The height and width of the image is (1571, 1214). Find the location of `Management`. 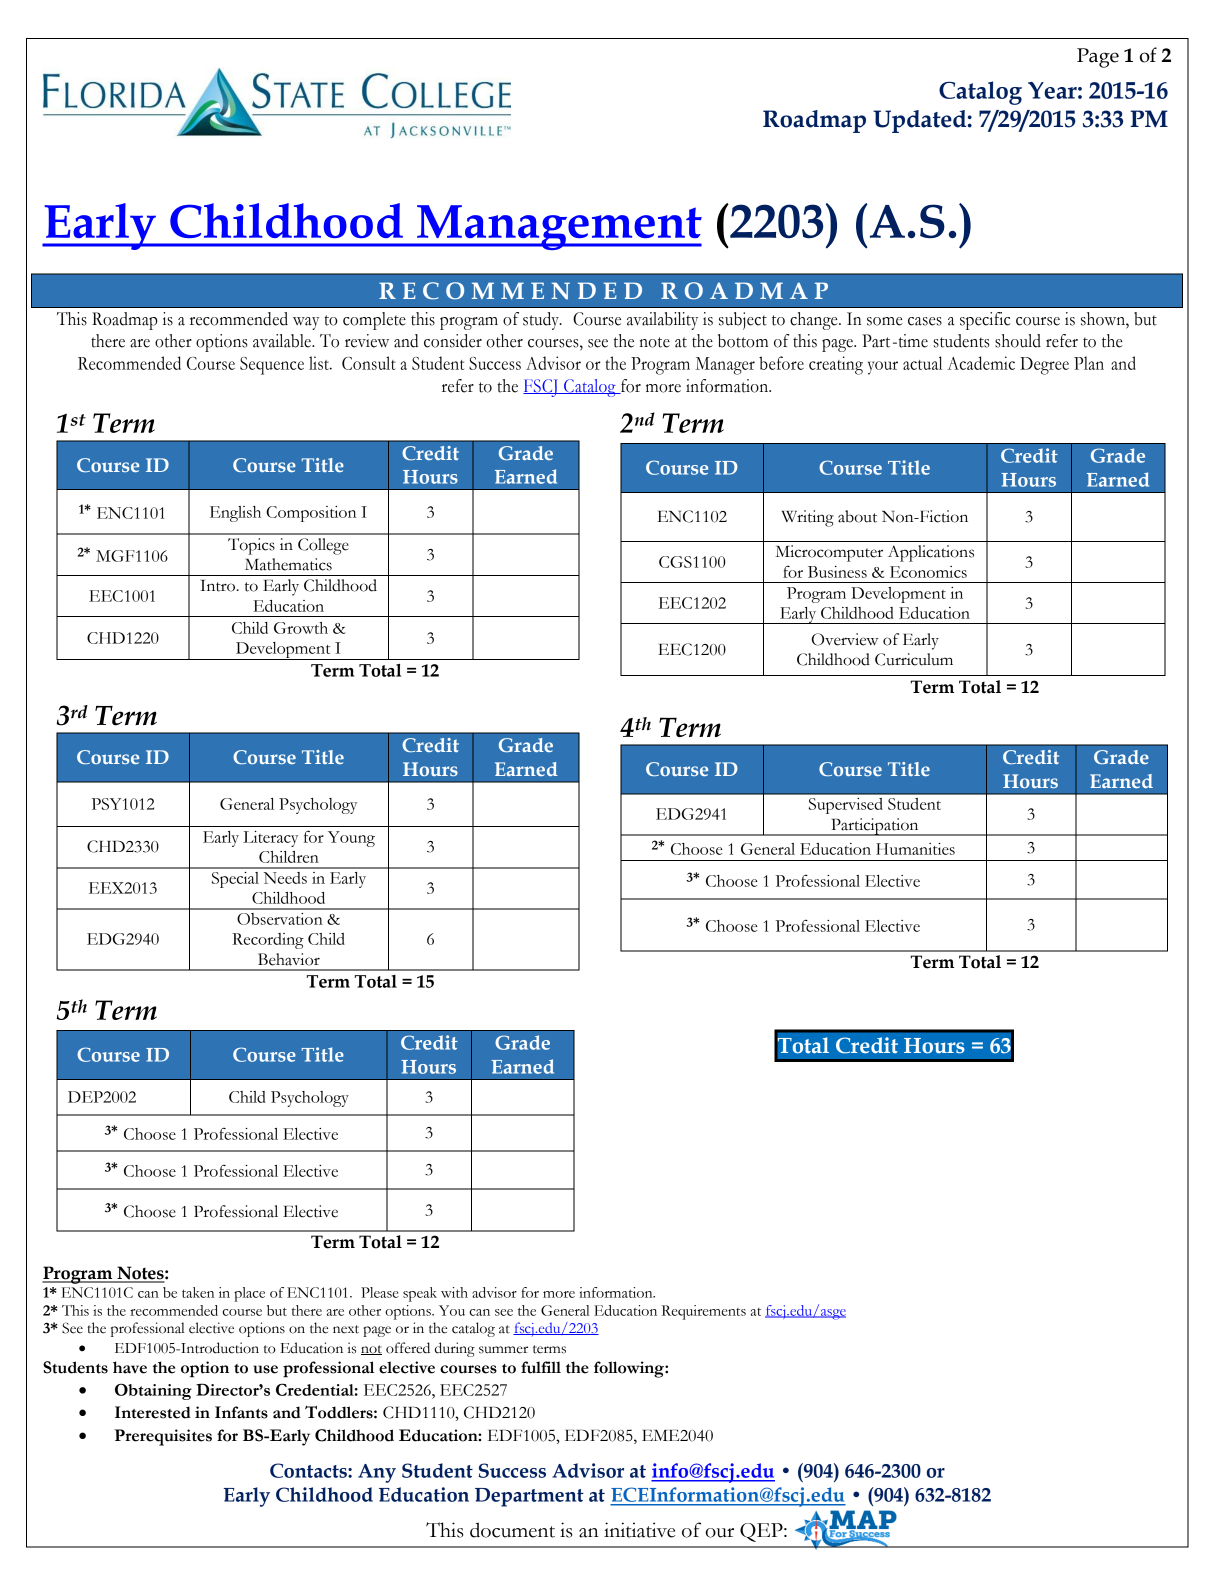

Management is located at coordinates (558, 227).
